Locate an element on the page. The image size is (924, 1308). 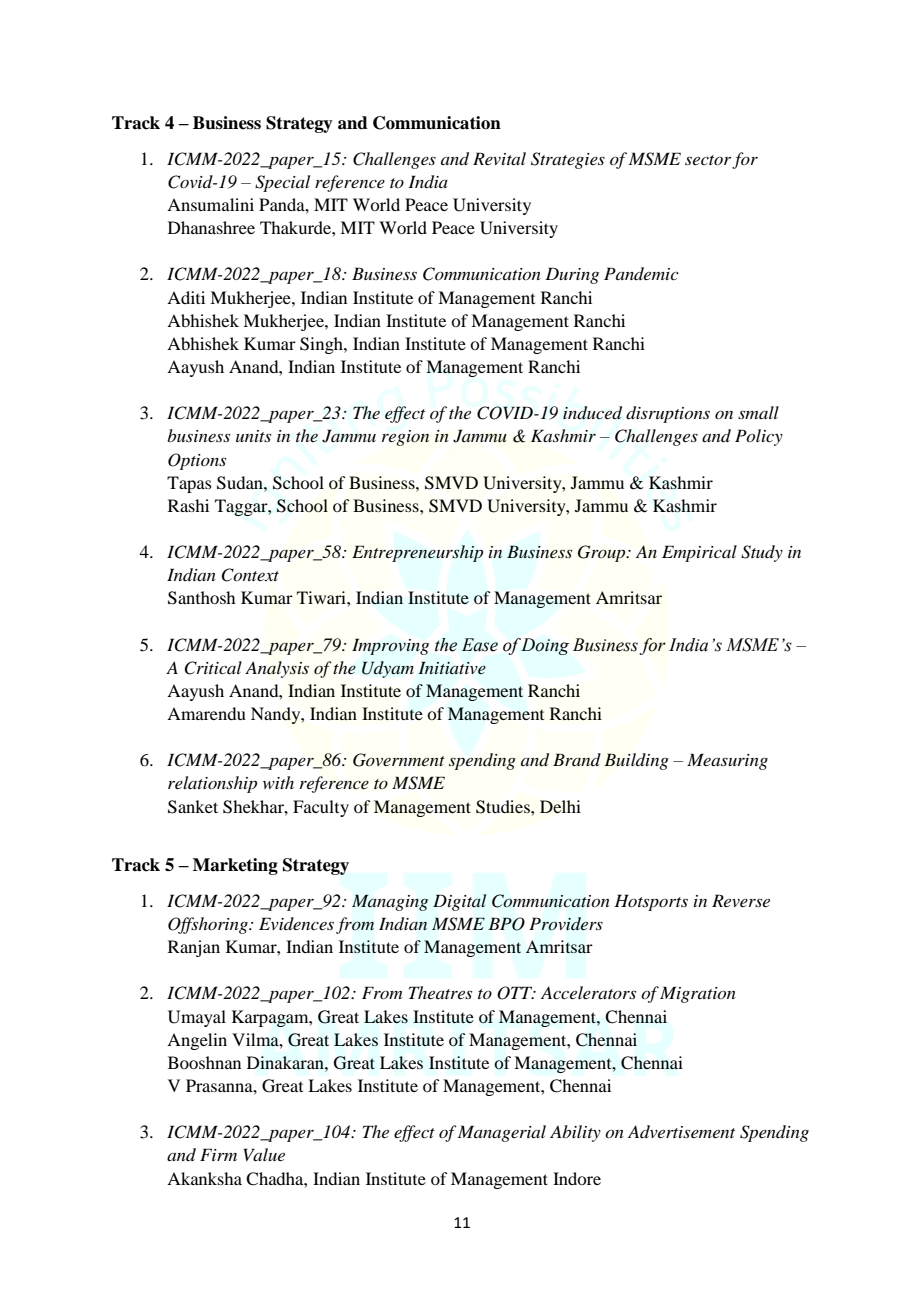
Analysis is located at coordinates (277, 669).
